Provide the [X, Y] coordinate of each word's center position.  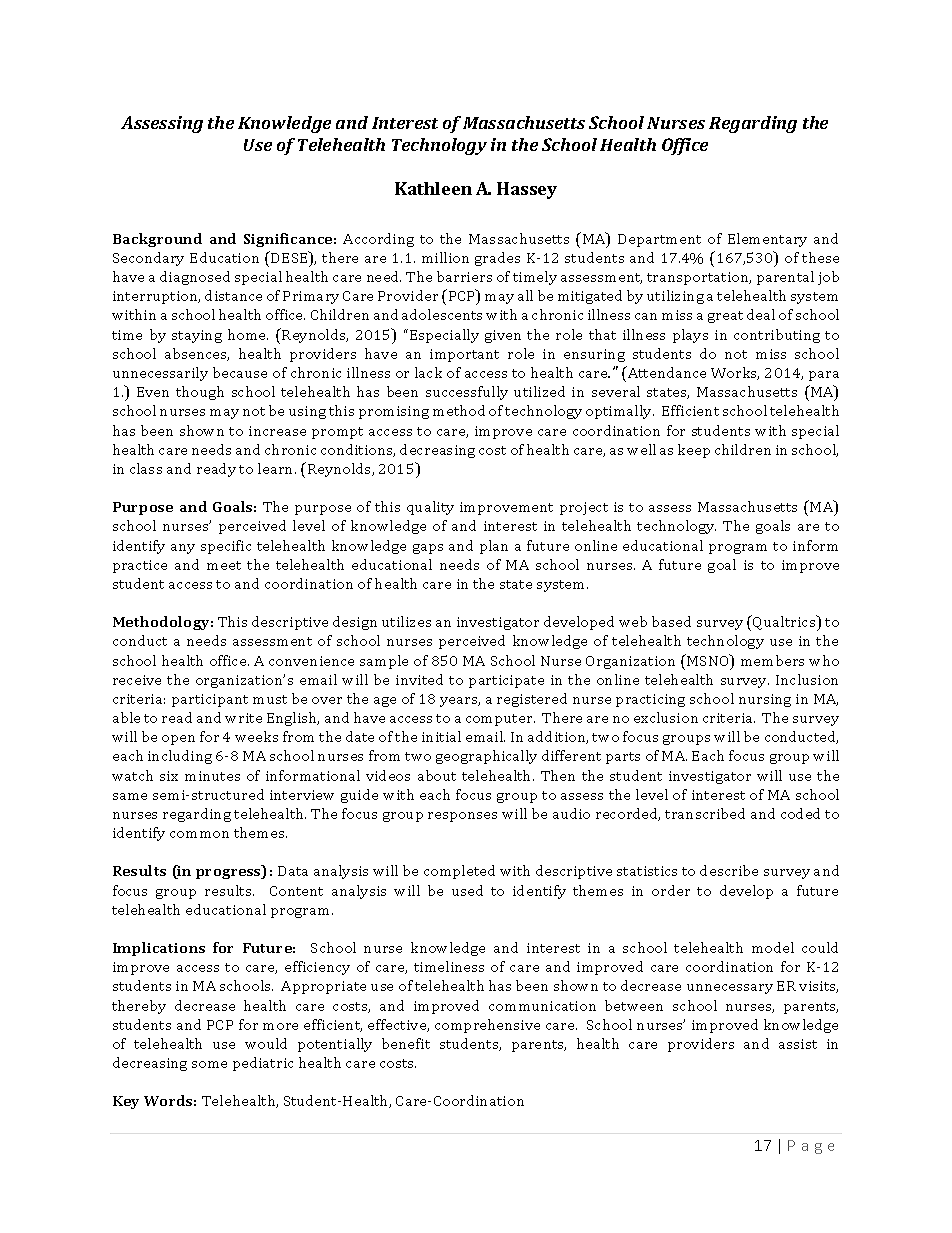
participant [210, 700]
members [772, 660]
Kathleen [433, 188]
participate [506, 681]
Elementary [767, 240]
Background [157, 240]
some [209, 1064]
